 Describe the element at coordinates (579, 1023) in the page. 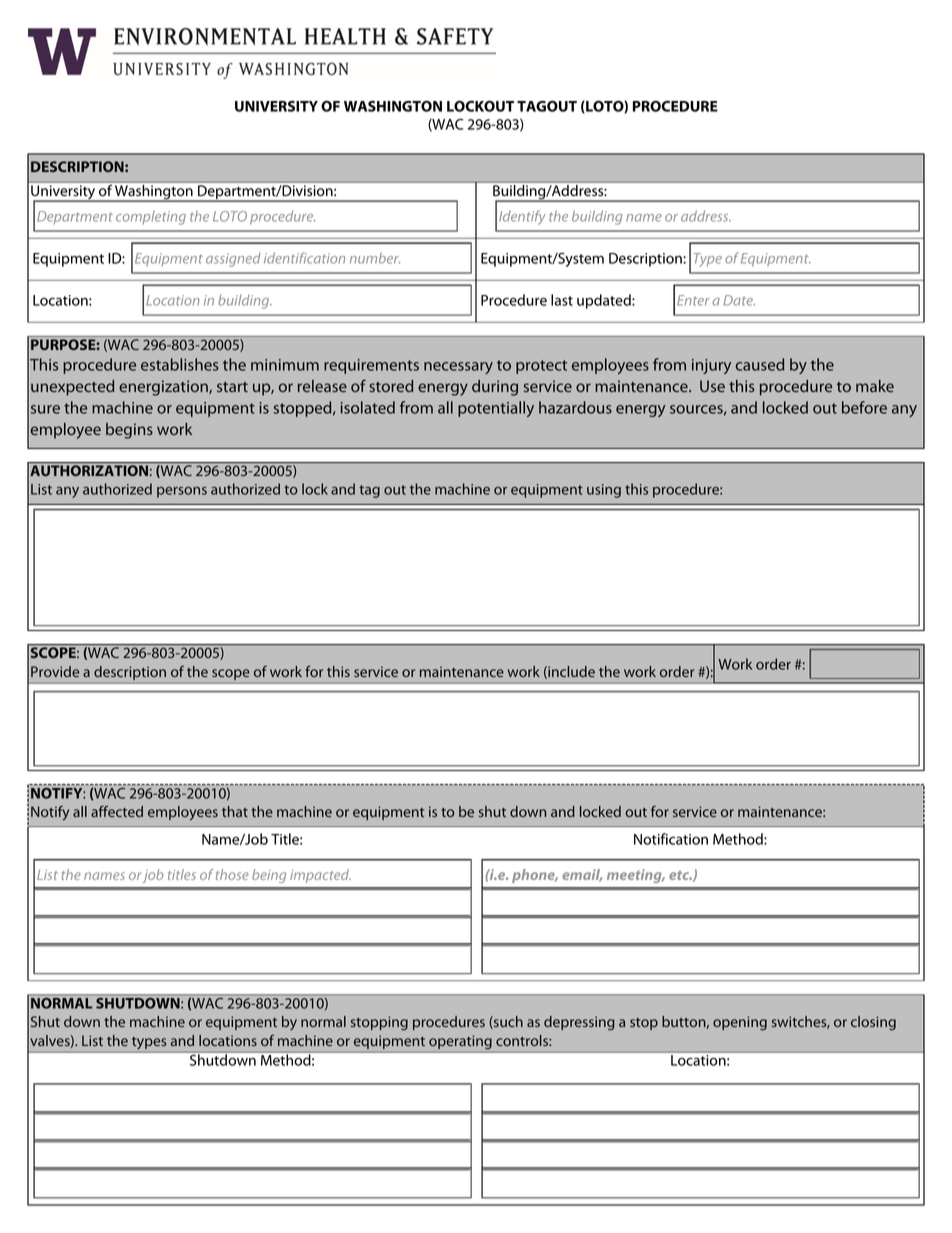

I see `depressing` at that location.
